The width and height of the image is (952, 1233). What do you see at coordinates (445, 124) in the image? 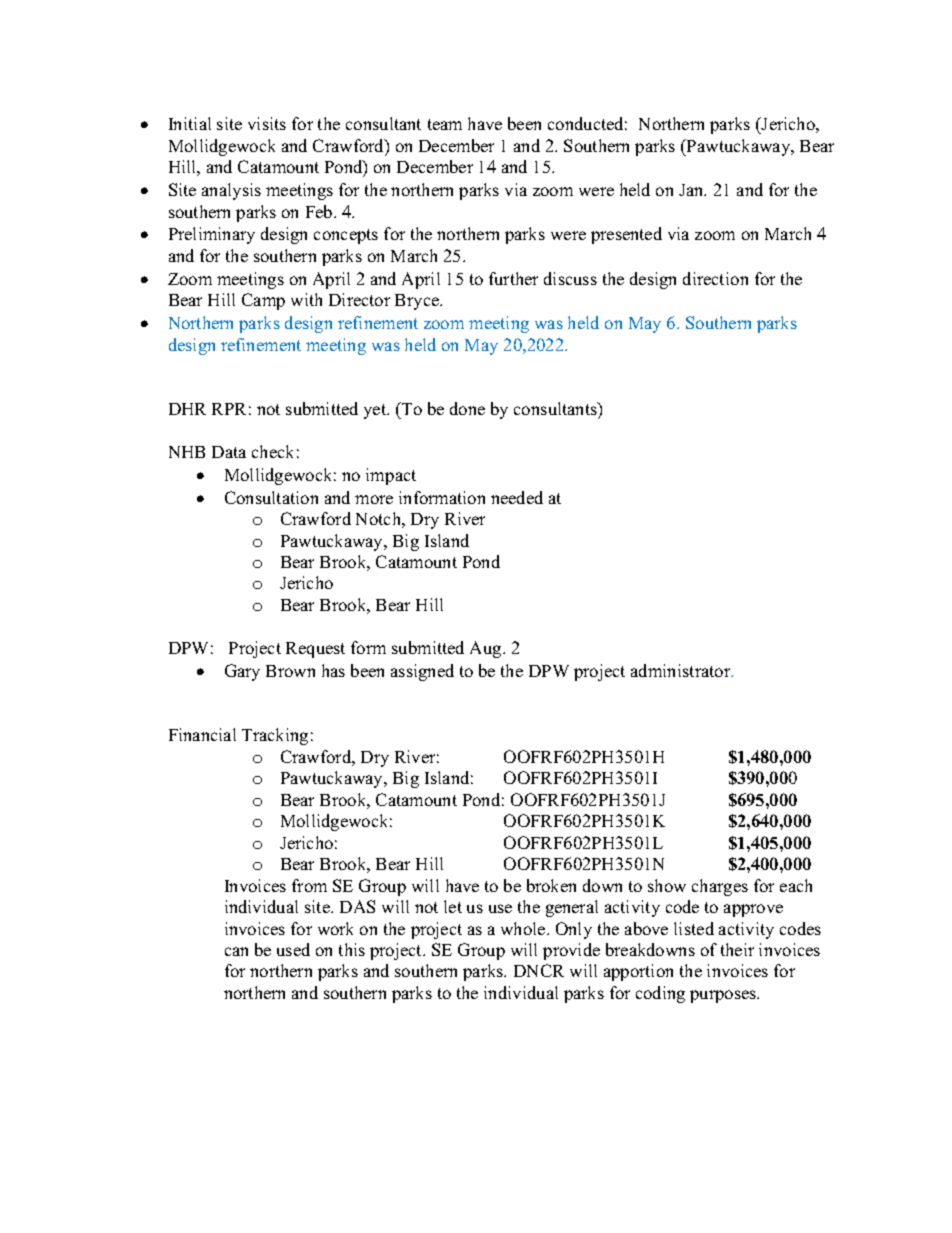
I see `team` at bounding box center [445, 124].
